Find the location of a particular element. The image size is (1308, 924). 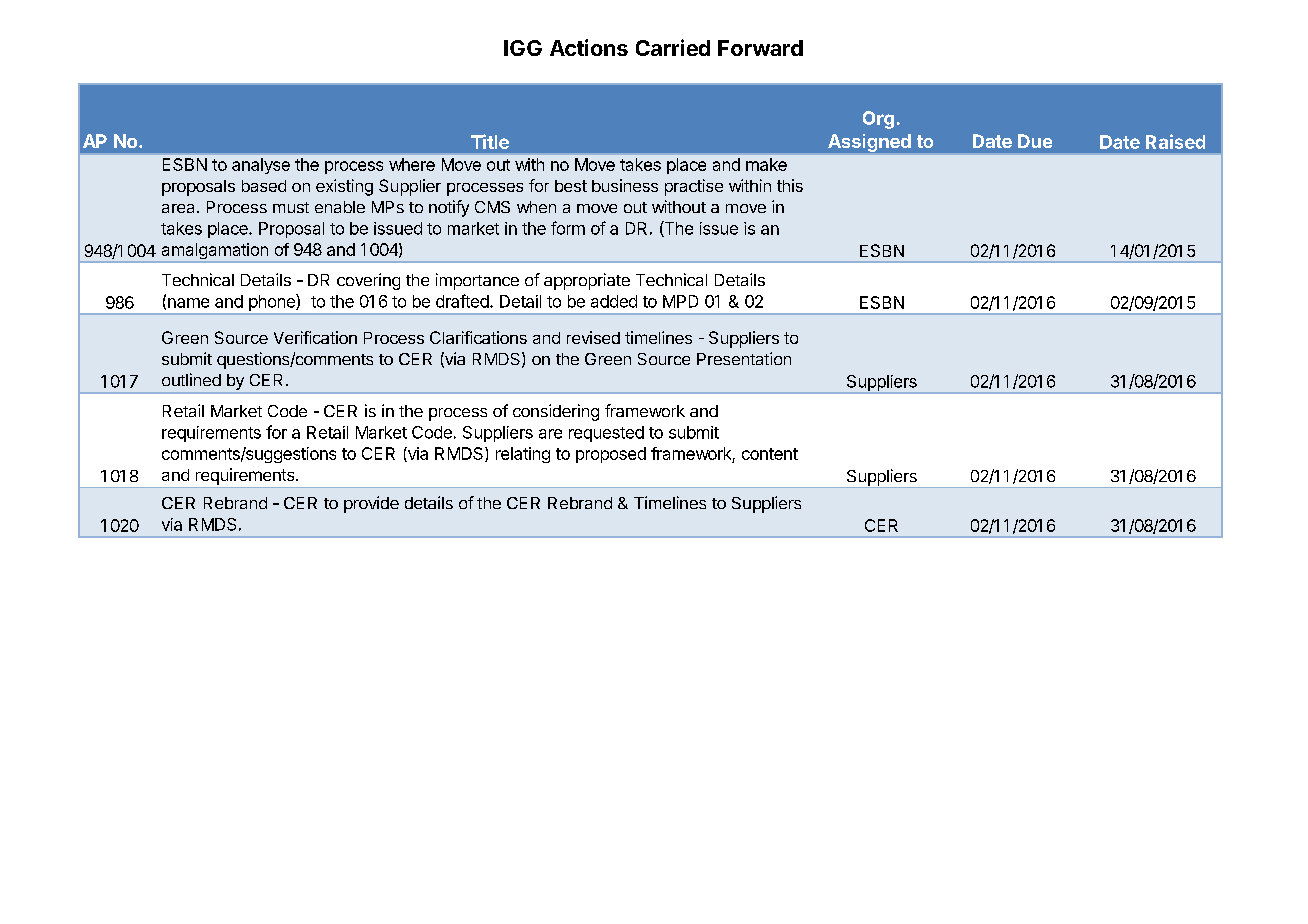

Forward is located at coordinates (760, 48).
